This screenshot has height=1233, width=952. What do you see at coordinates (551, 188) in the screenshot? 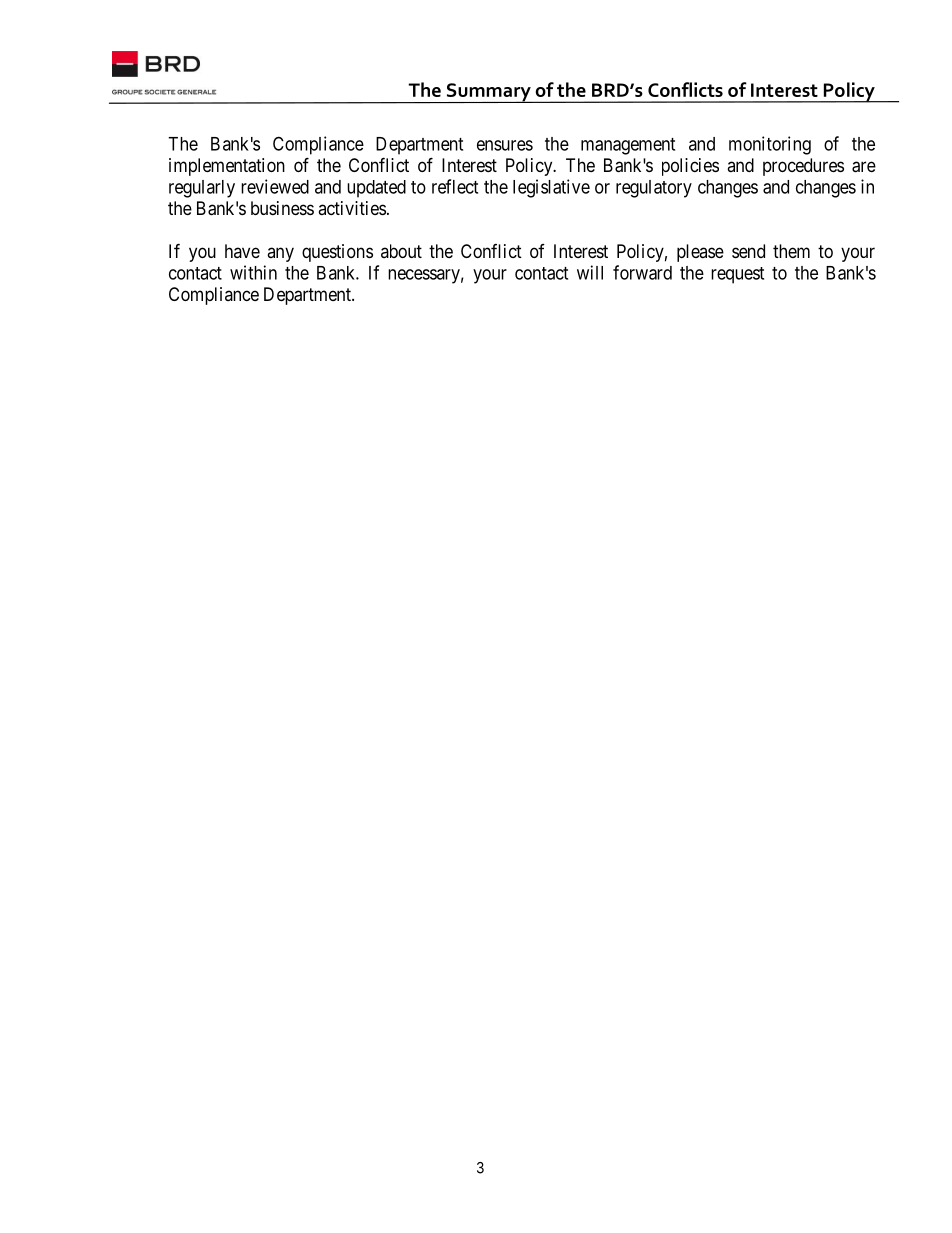
I see `legislative` at bounding box center [551, 188].
